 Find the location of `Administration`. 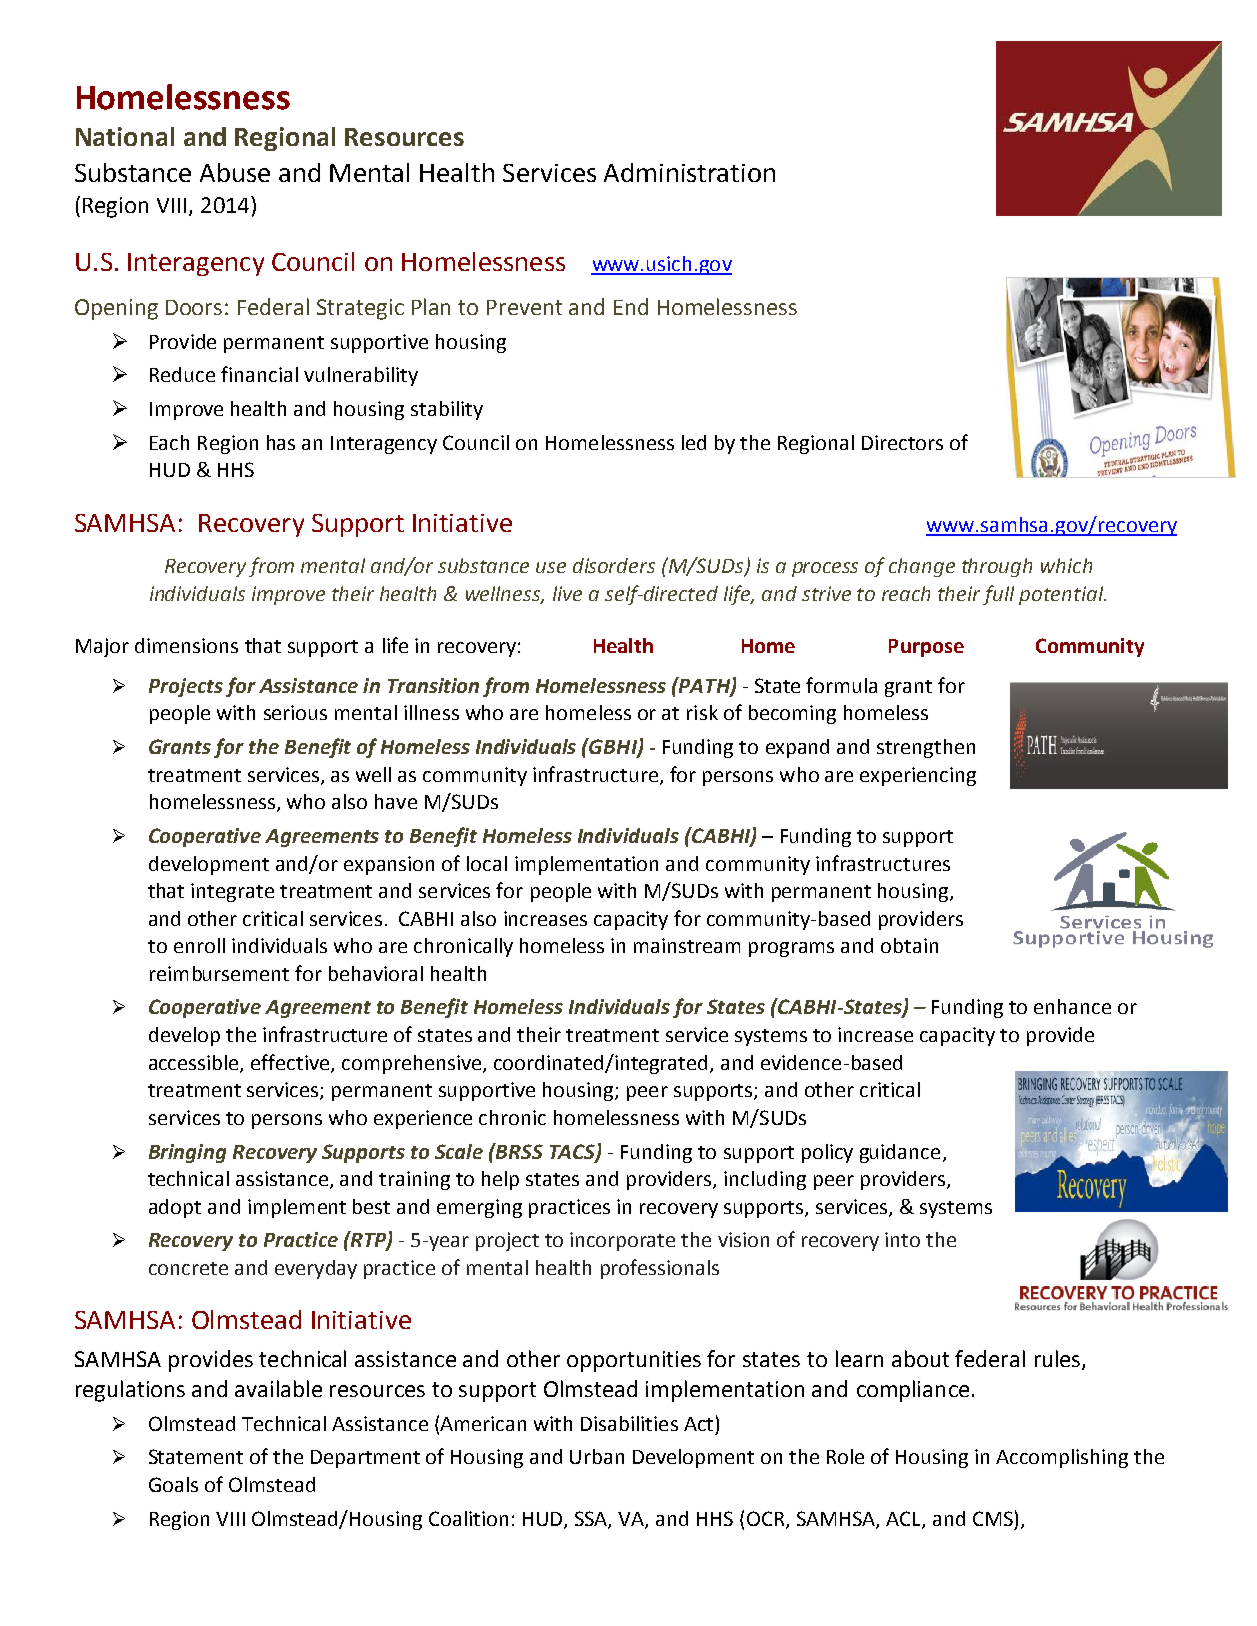

Administration is located at coordinates (689, 172).
